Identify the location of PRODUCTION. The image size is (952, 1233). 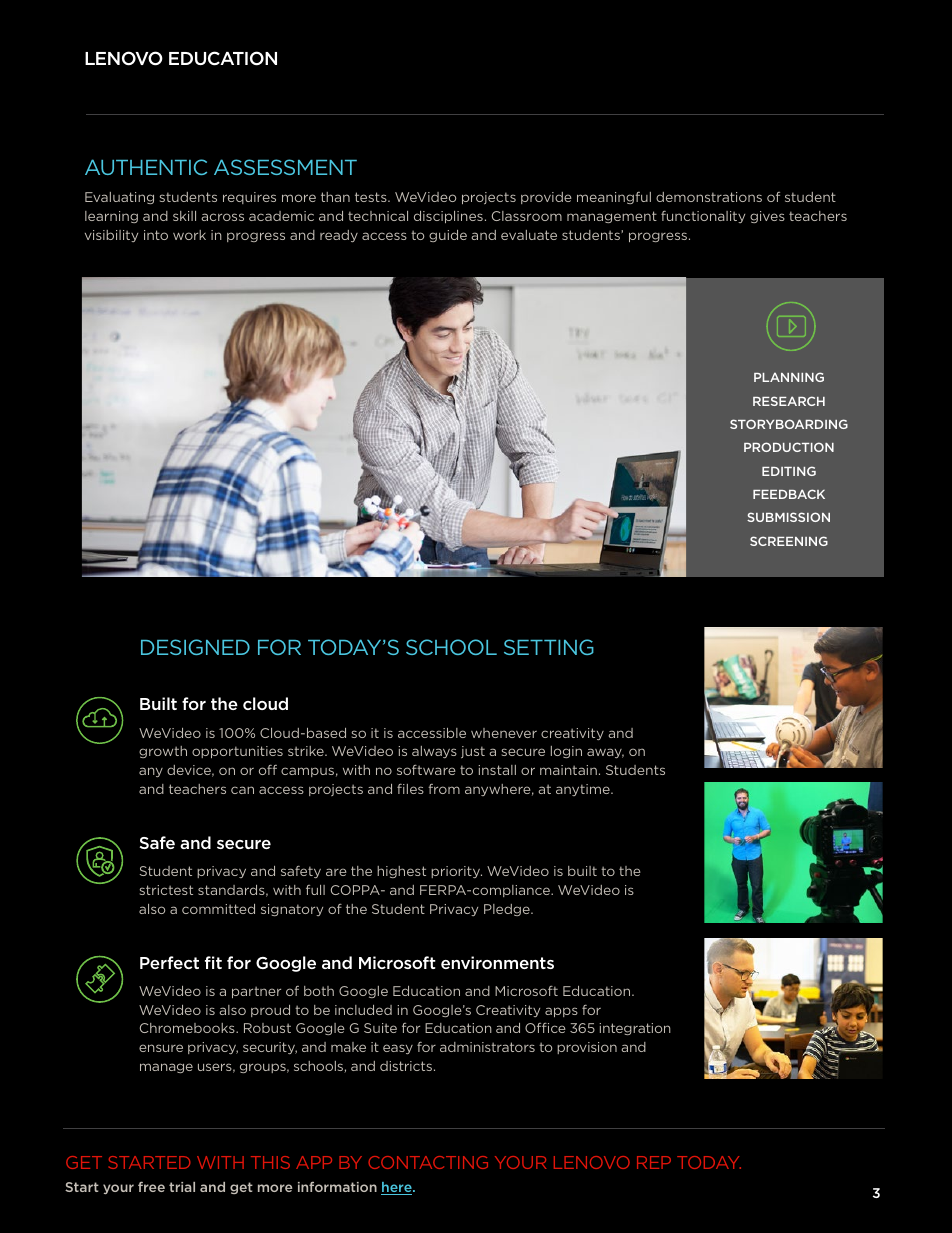
(789, 447).
